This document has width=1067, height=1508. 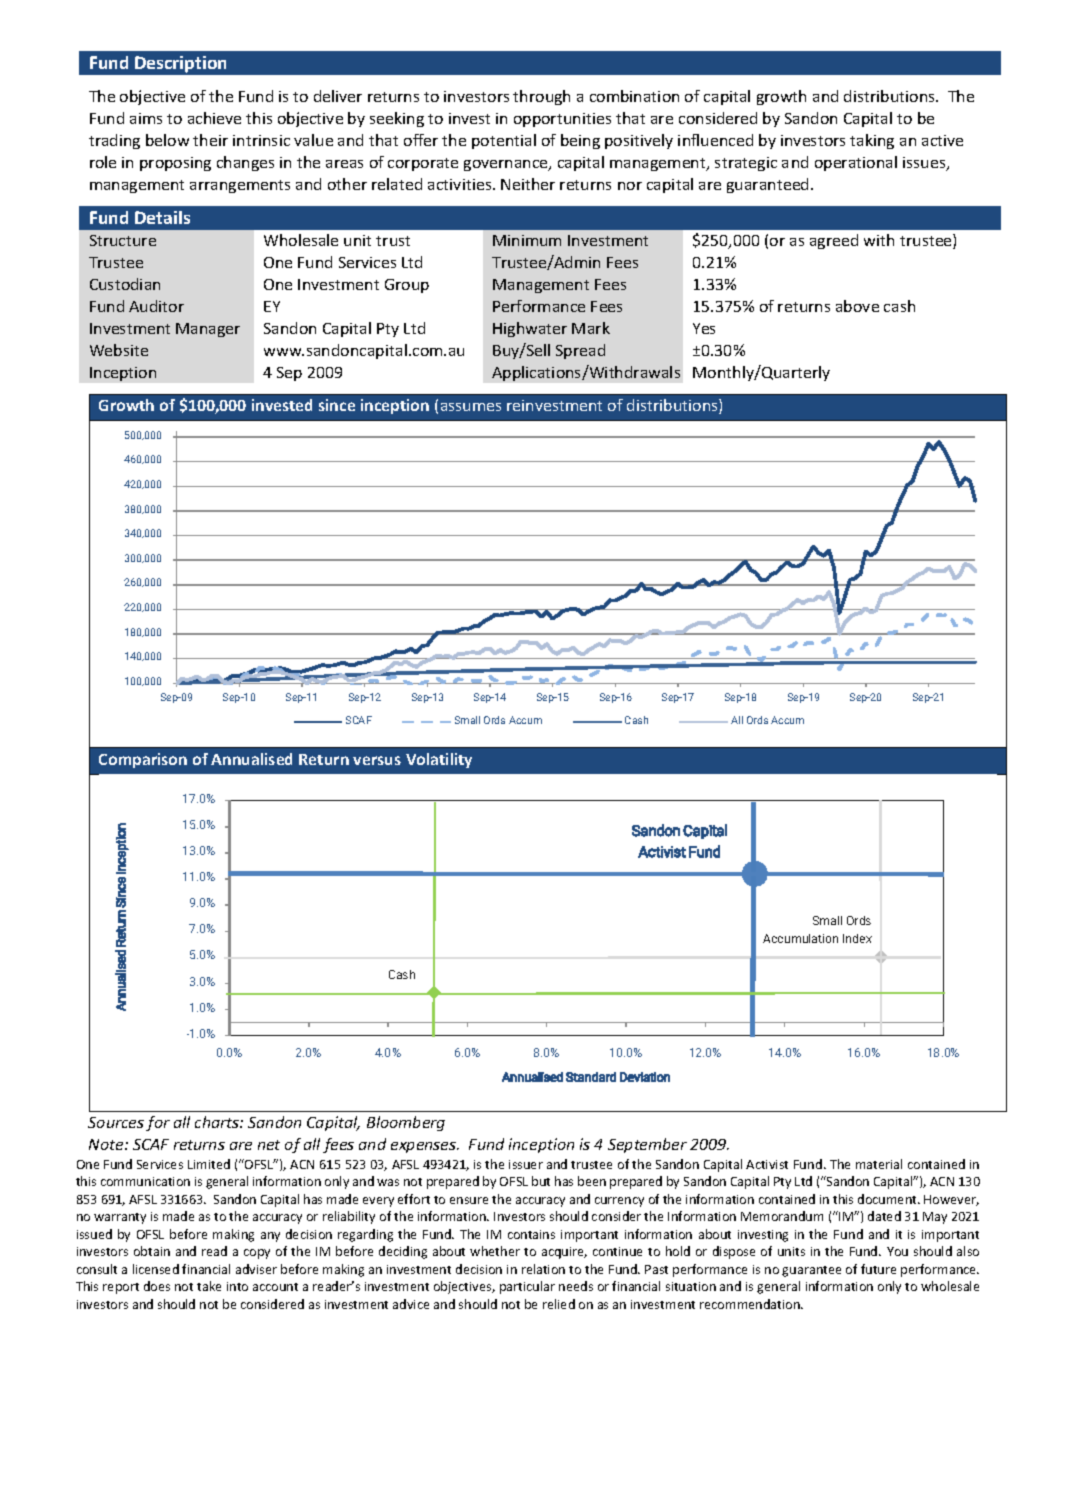 I want to click on Volatility, so click(x=439, y=760).
